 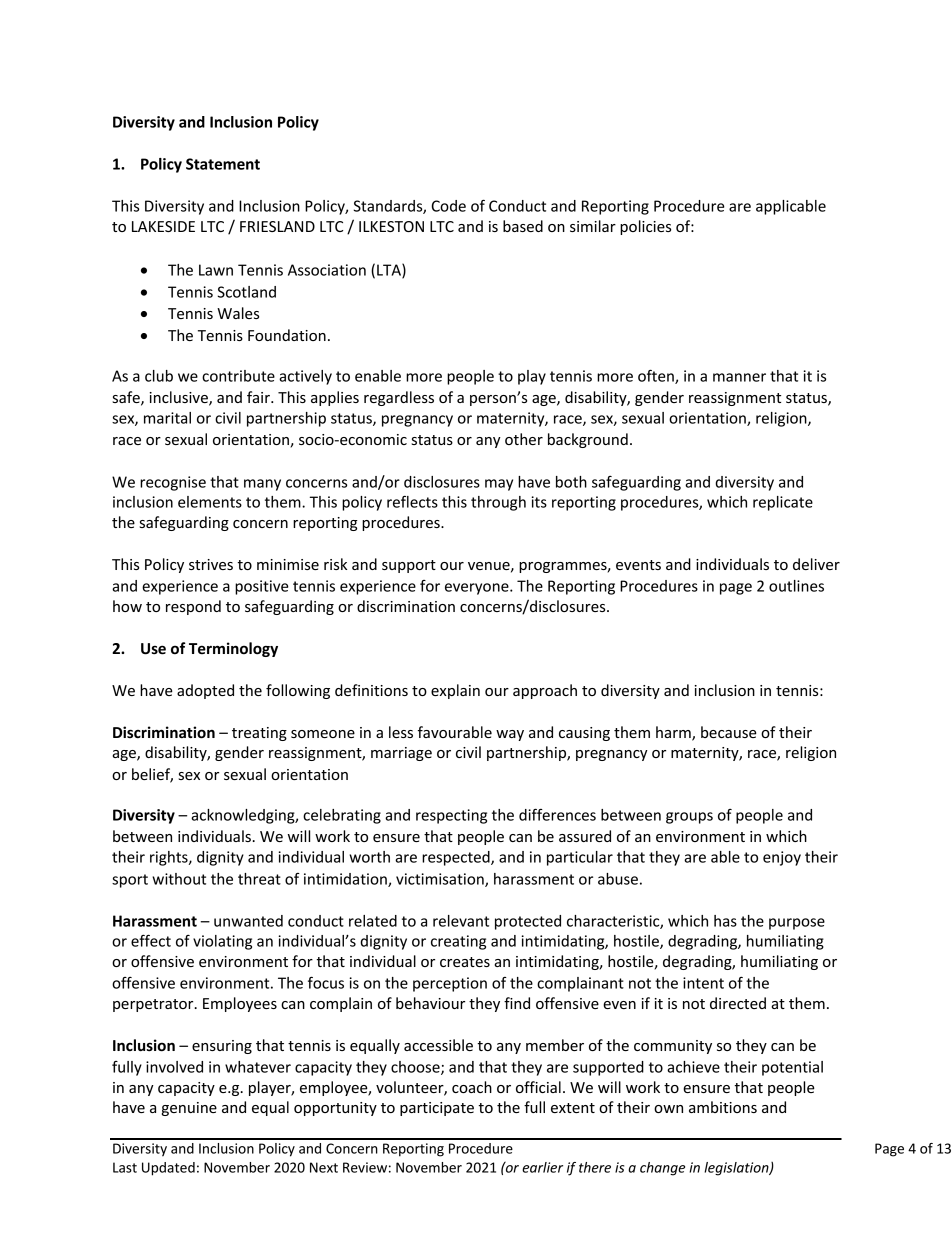 I want to click on genuine, so click(x=189, y=1109).
